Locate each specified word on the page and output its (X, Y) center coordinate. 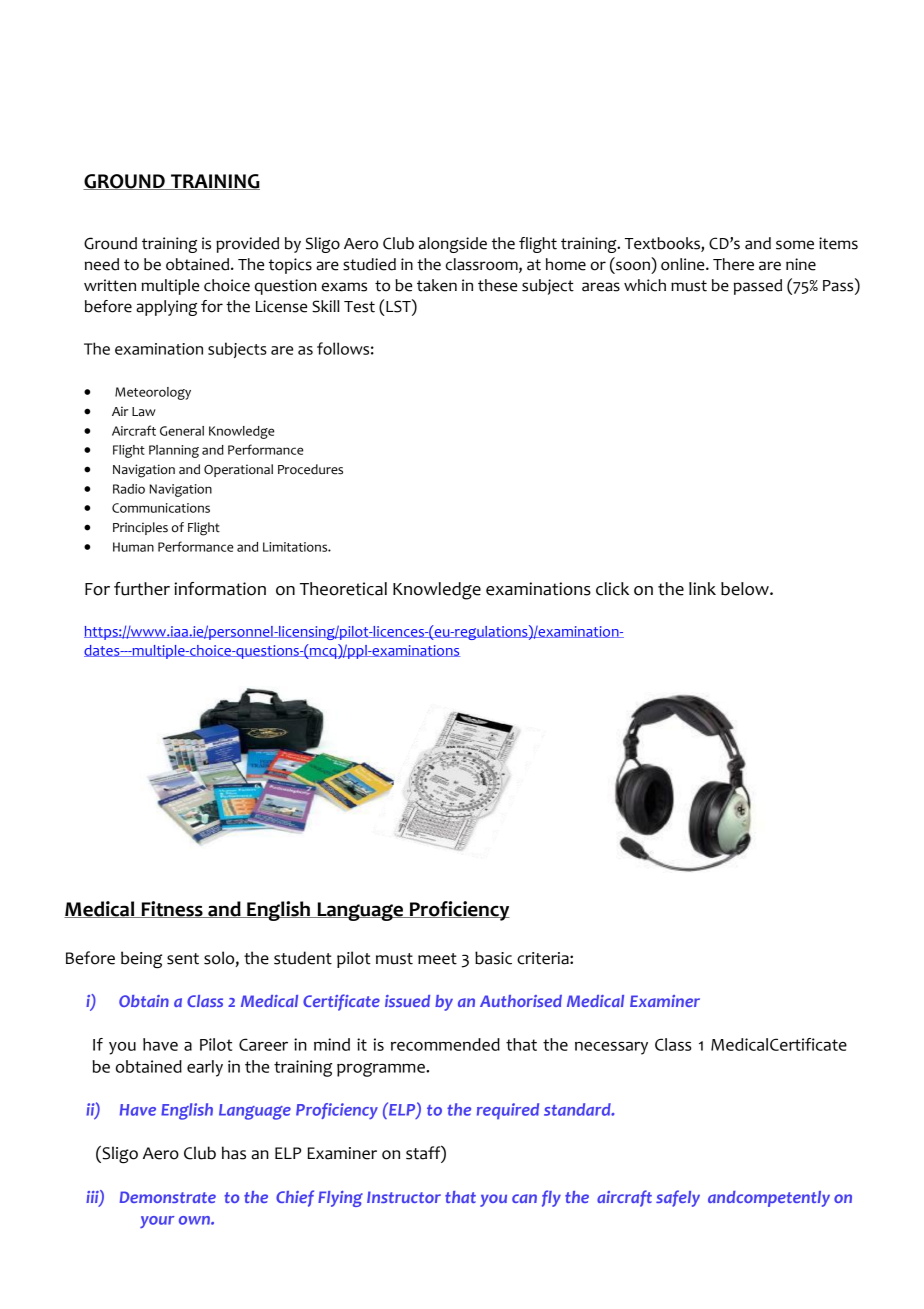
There (733, 264)
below (746, 589)
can (524, 1198)
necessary (611, 1048)
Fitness (172, 909)
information (220, 589)
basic (493, 958)
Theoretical (343, 589)
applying (166, 308)
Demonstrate (168, 1197)
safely (678, 1198)
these (497, 285)
